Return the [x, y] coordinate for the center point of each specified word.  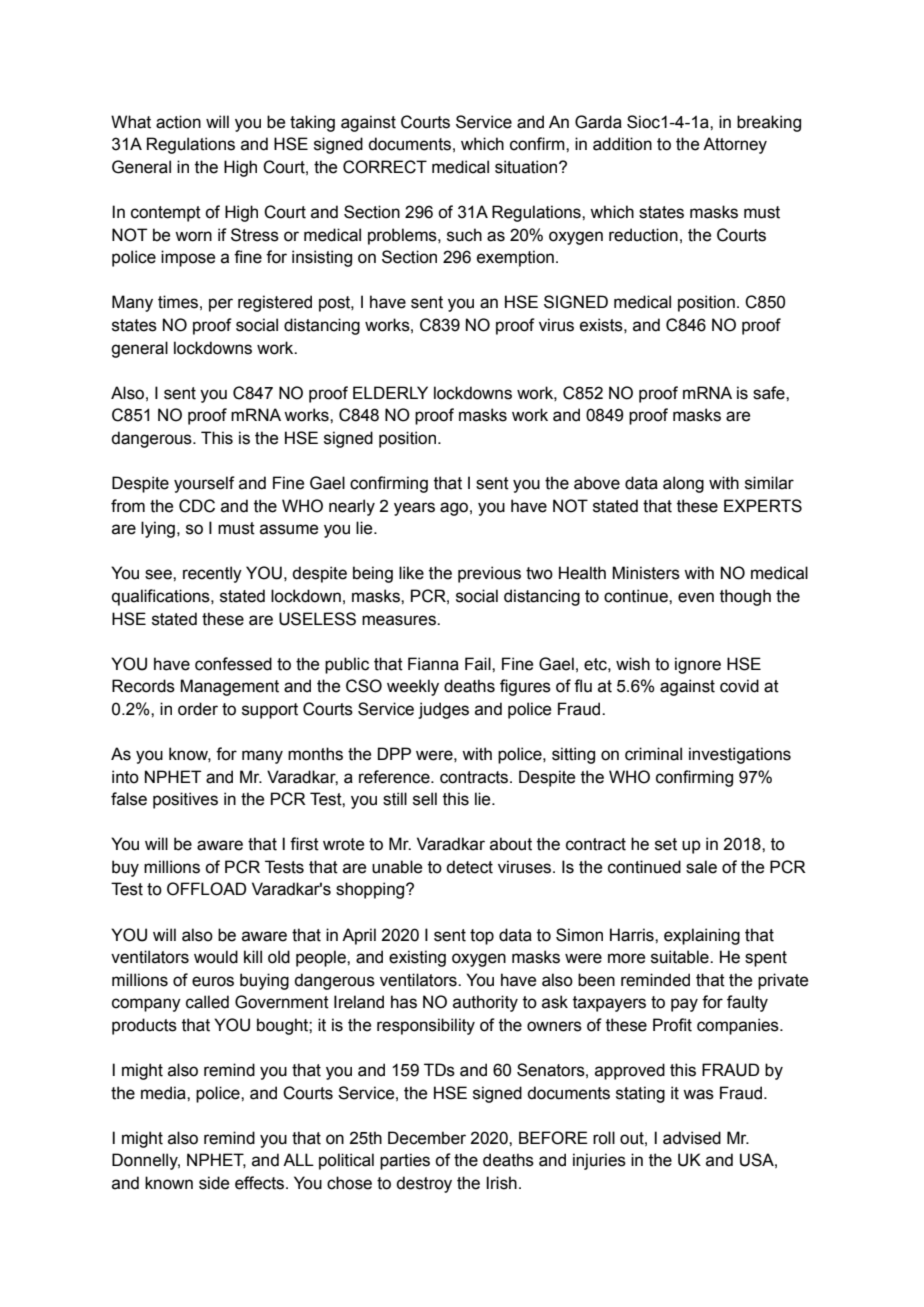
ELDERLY [390, 392]
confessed [233, 664]
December [427, 1138]
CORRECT [385, 167]
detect [469, 867]
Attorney [735, 145]
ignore [698, 665]
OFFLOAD [206, 889]
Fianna [433, 664]
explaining [702, 936]
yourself [204, 484]
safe [770, 393]
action [178, 122]
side [214, 1183]
